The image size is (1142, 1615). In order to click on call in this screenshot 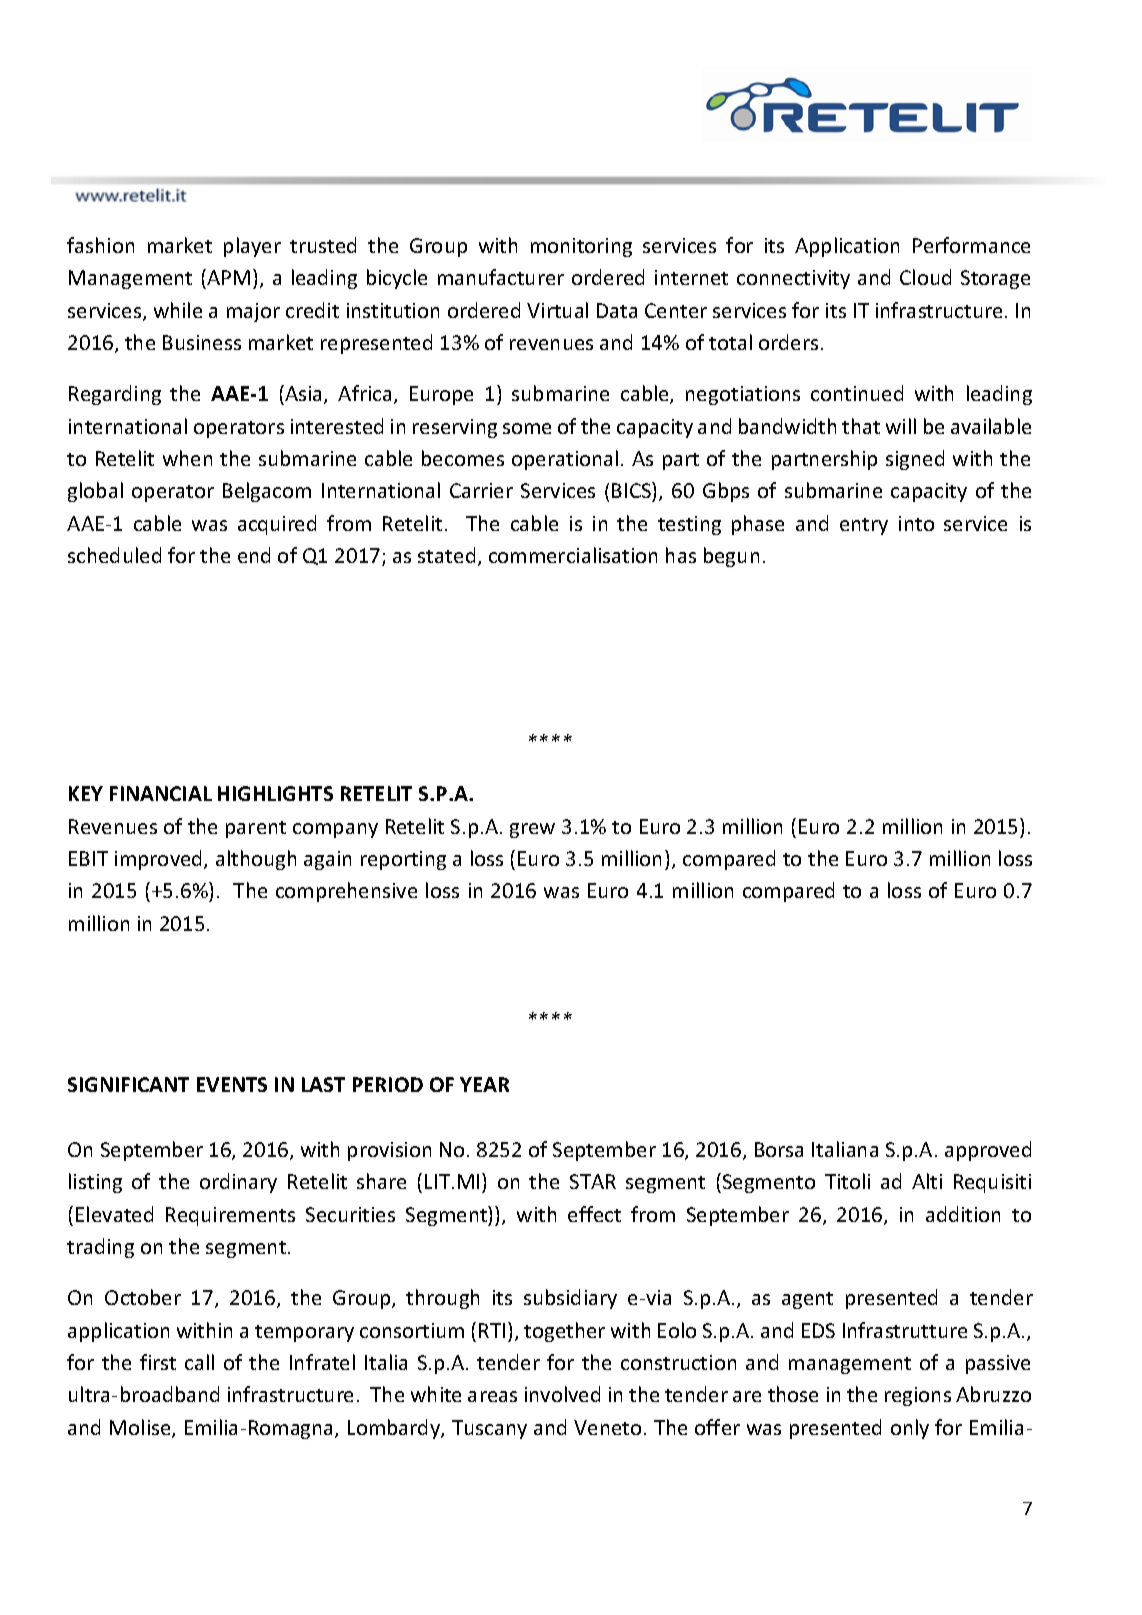, I will do `click(199, 1362)`.
